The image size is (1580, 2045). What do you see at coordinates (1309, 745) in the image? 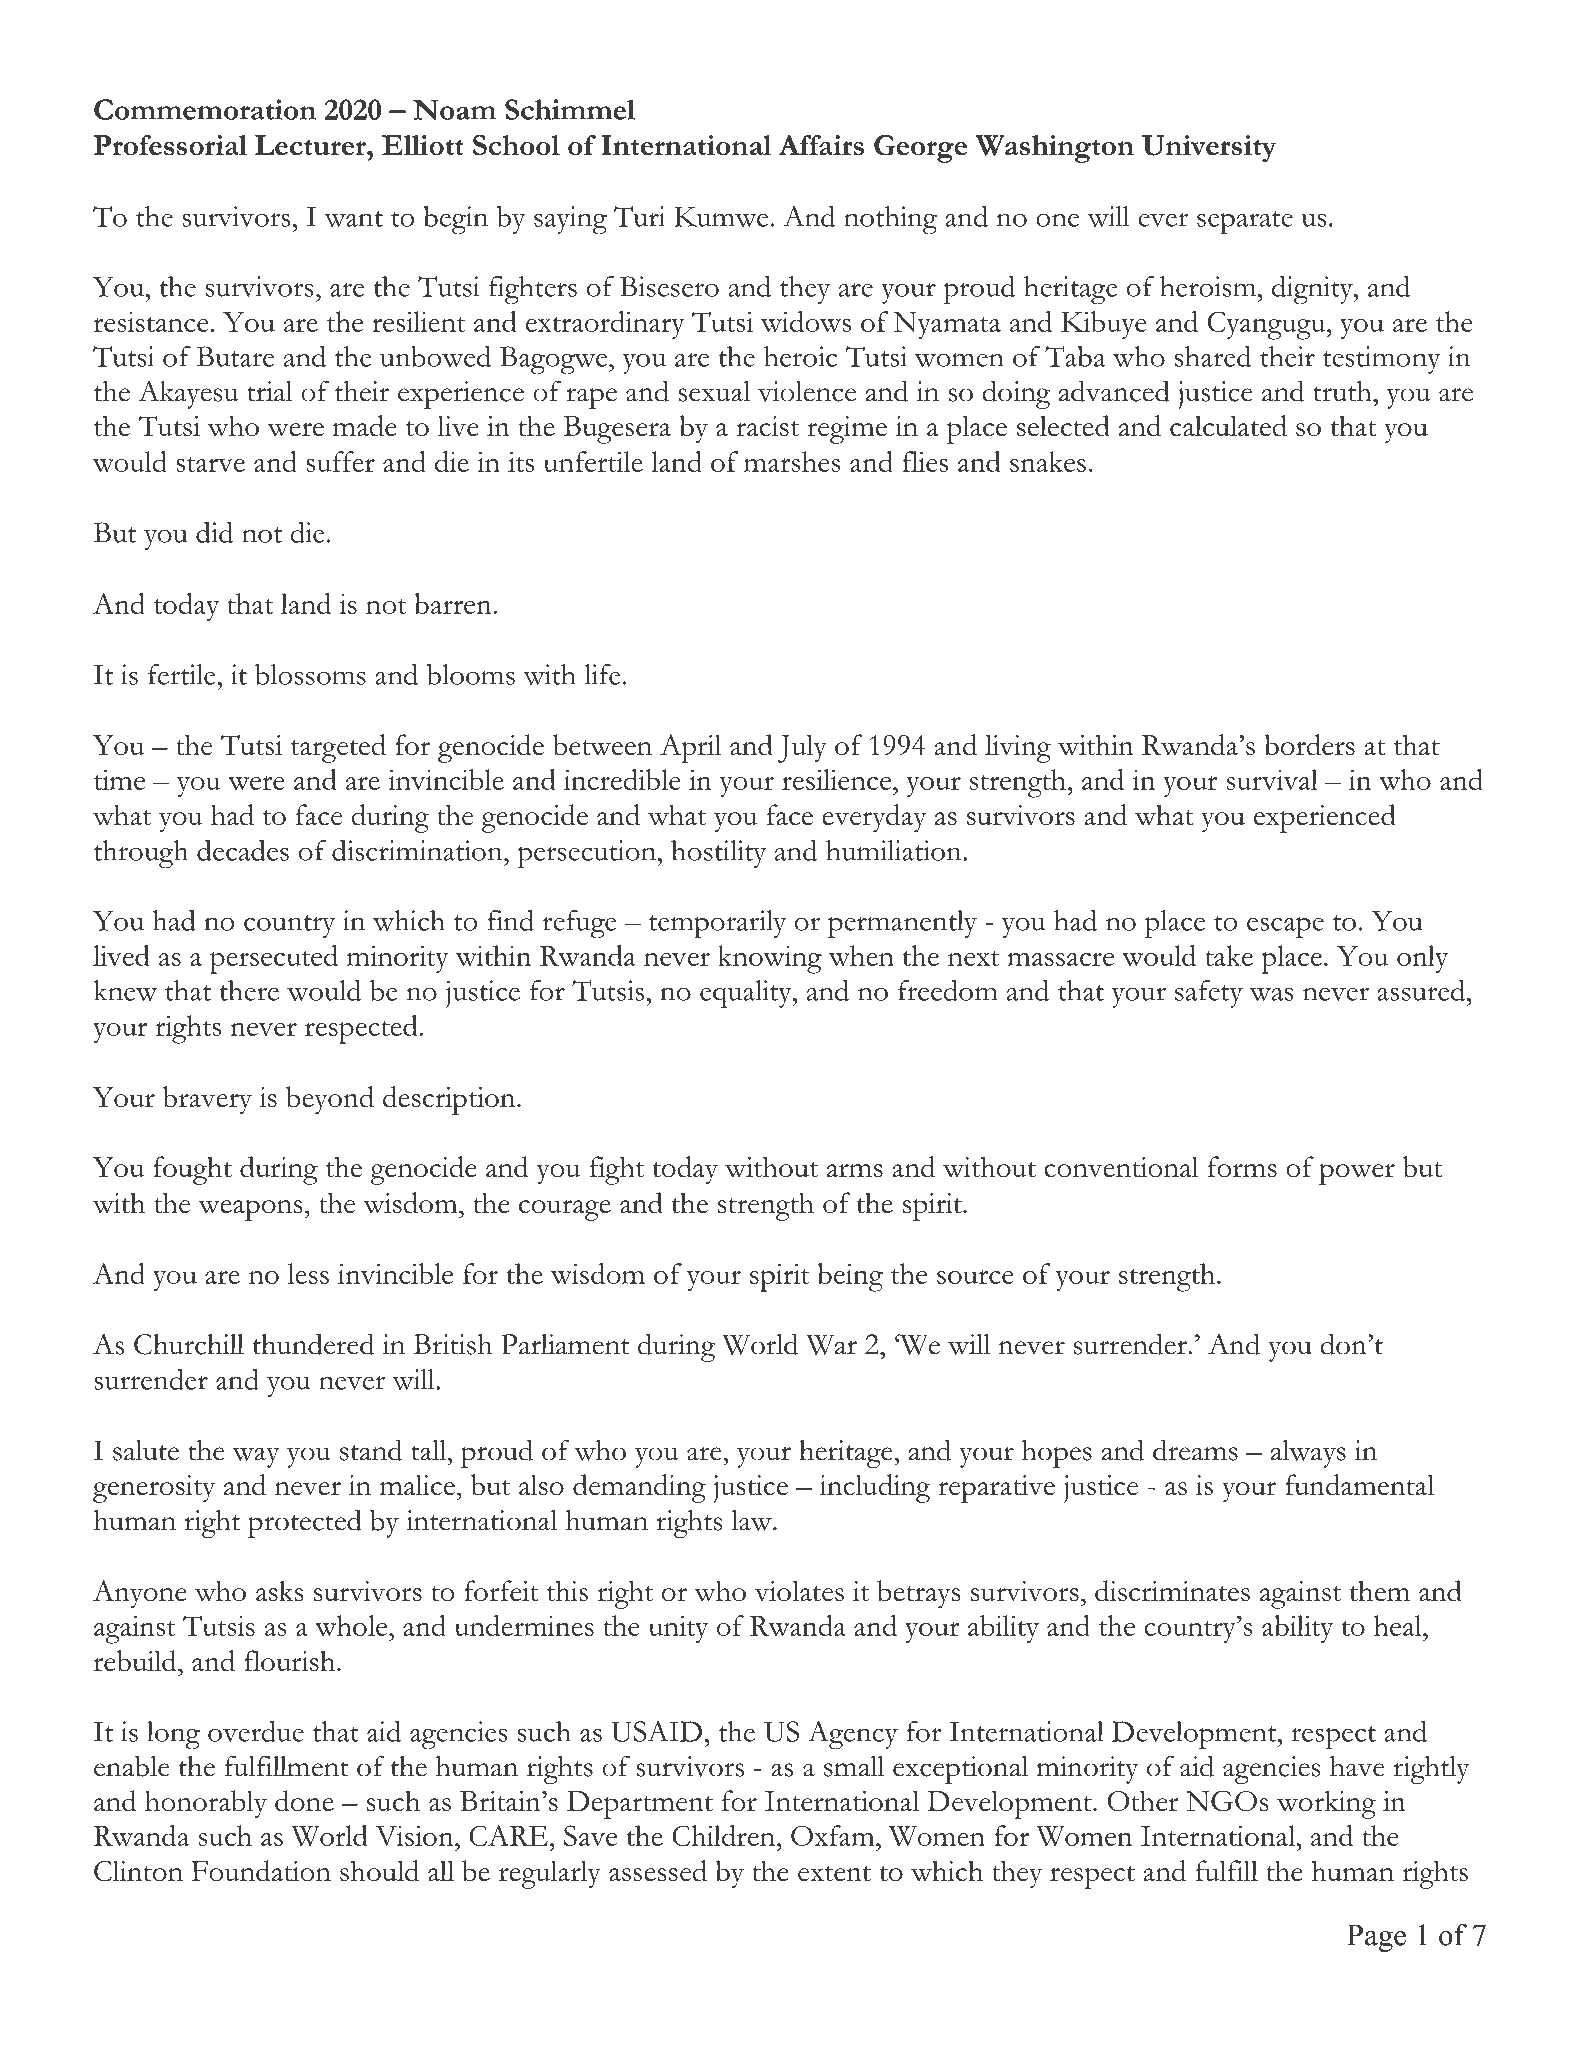
I see `borders` at bounding box center [1309, 745].
